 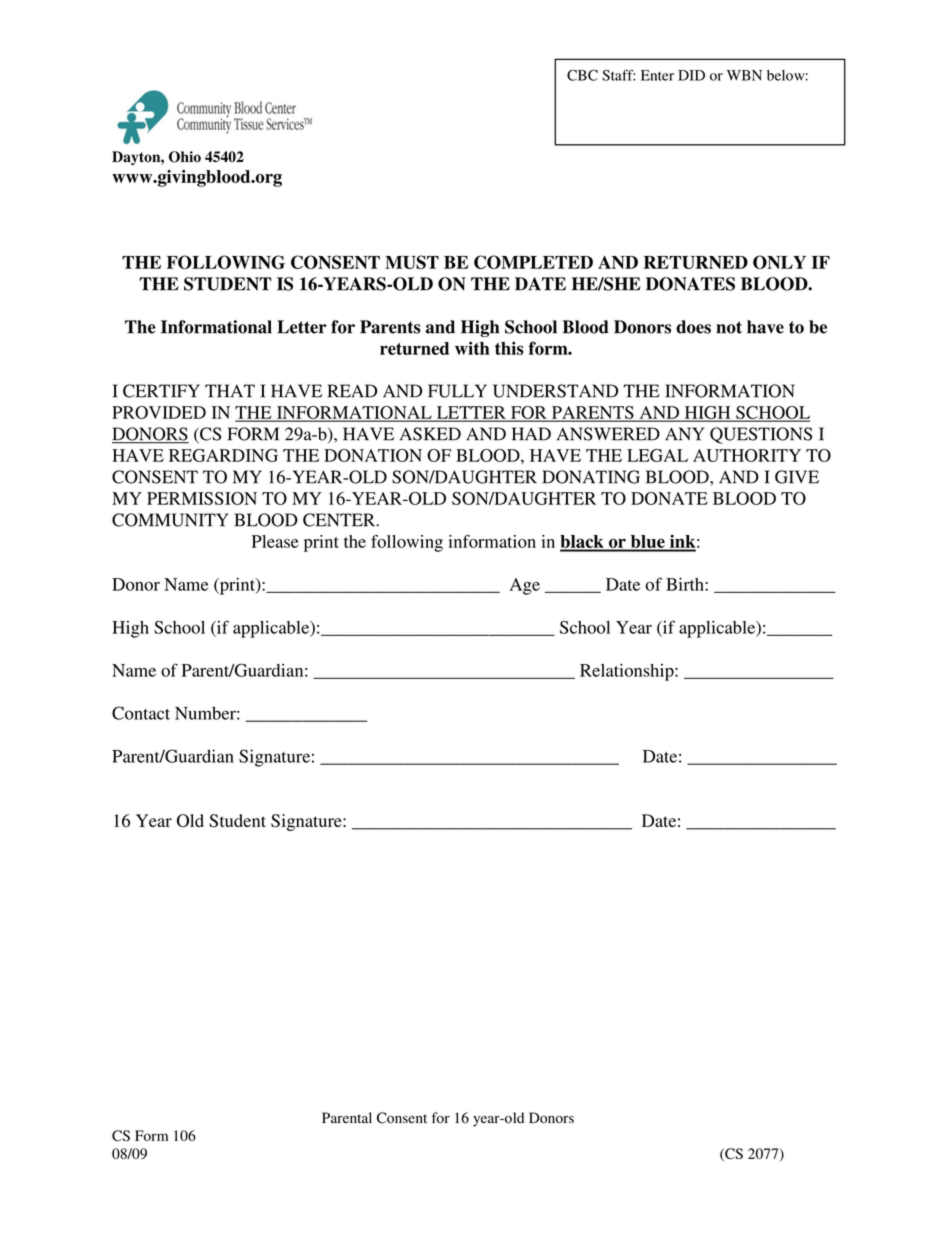 What do you see at coordinates (412, 262) in the image?
I see `MUST` at bounding box center [412, 262].
